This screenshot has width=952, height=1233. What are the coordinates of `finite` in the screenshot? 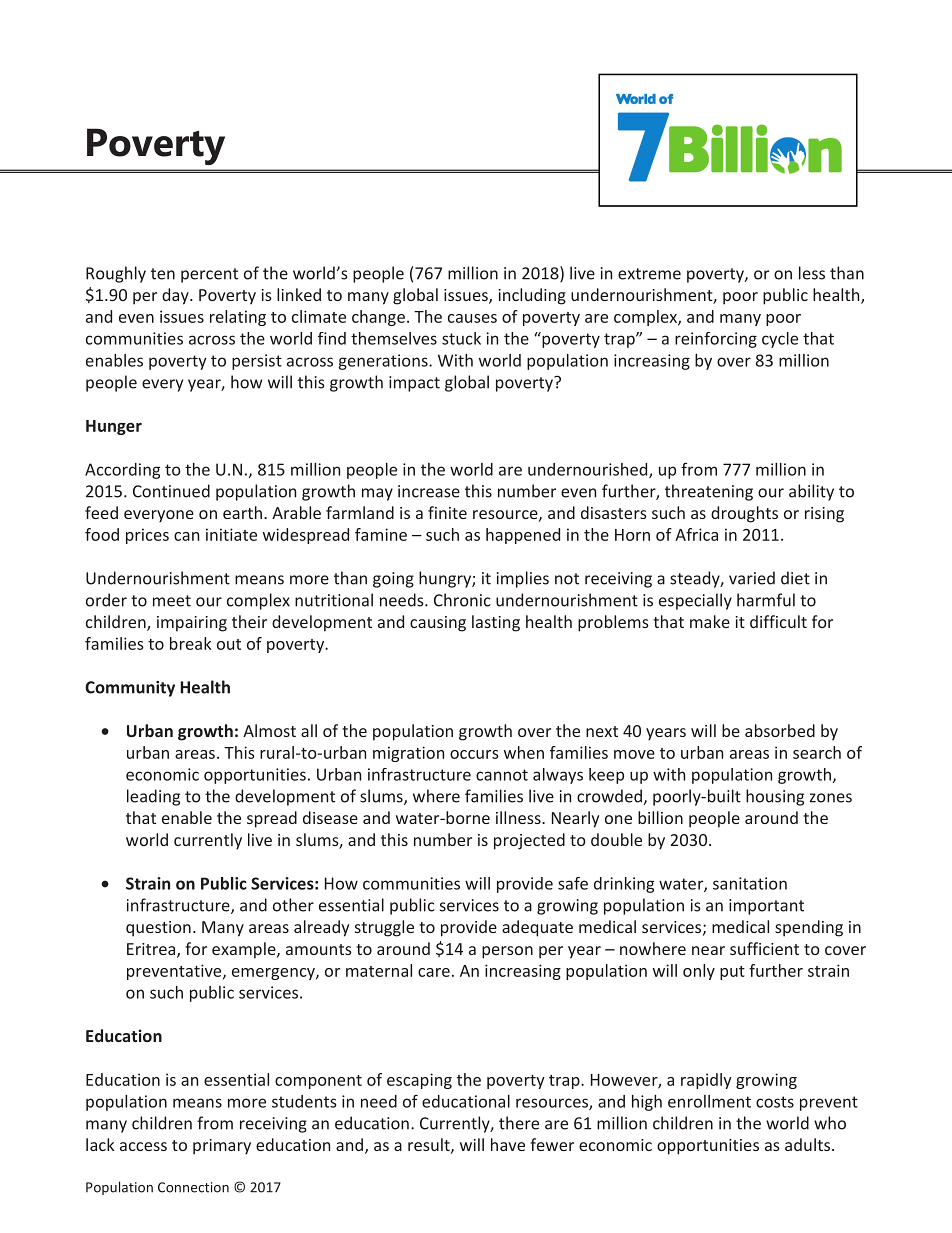 It's located at (447, 512).
